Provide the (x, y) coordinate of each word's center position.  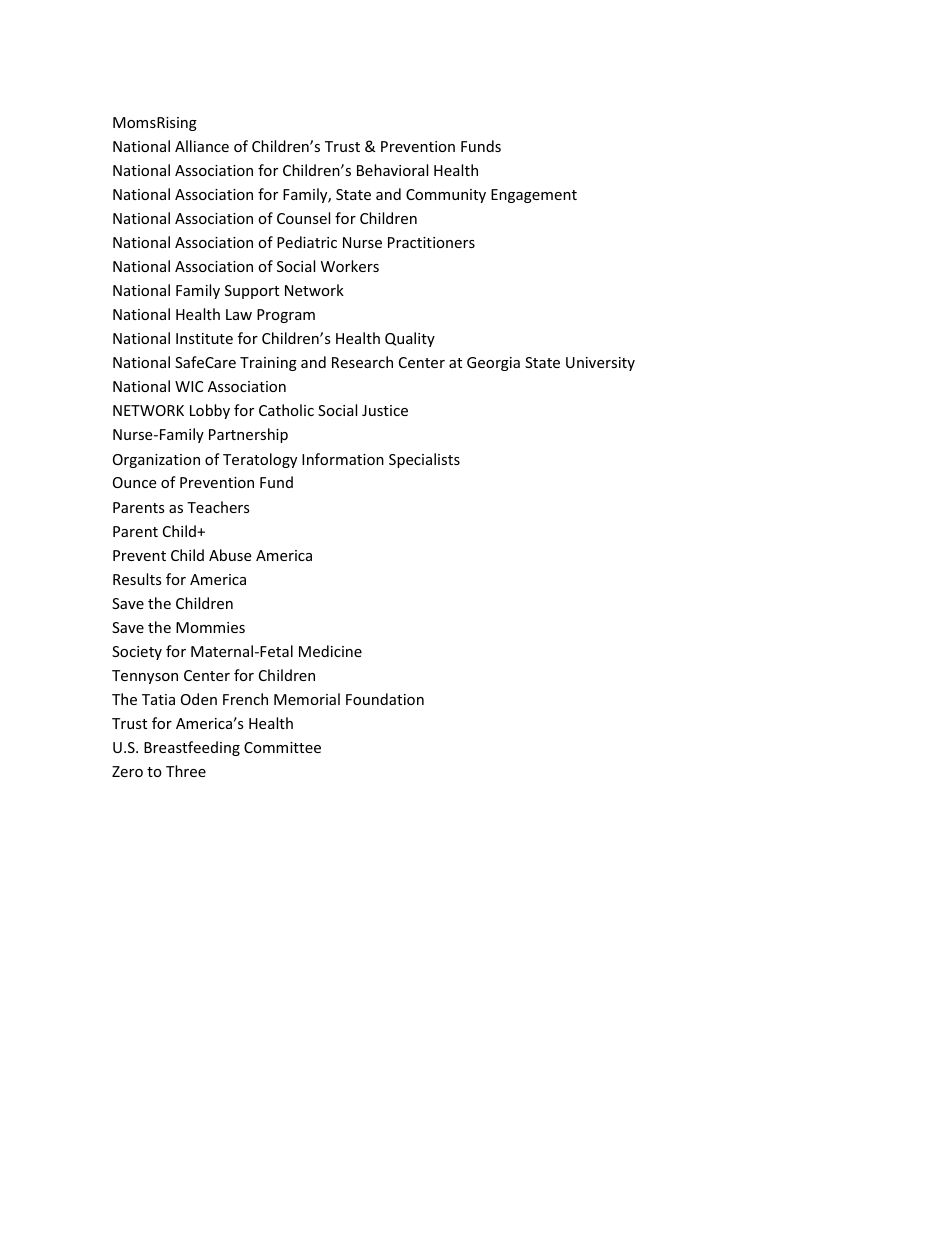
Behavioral (392, 170)
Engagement (534, 196)
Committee (282, 747)
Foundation (385, 699)
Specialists (424, 460)
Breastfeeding (192, 748)
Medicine (330, 651)
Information (343, 459)
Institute (204, 338)
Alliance (202, 146)
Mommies (210, 627)
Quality (410, 339)
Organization (156, 461)
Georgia (493, 364)
